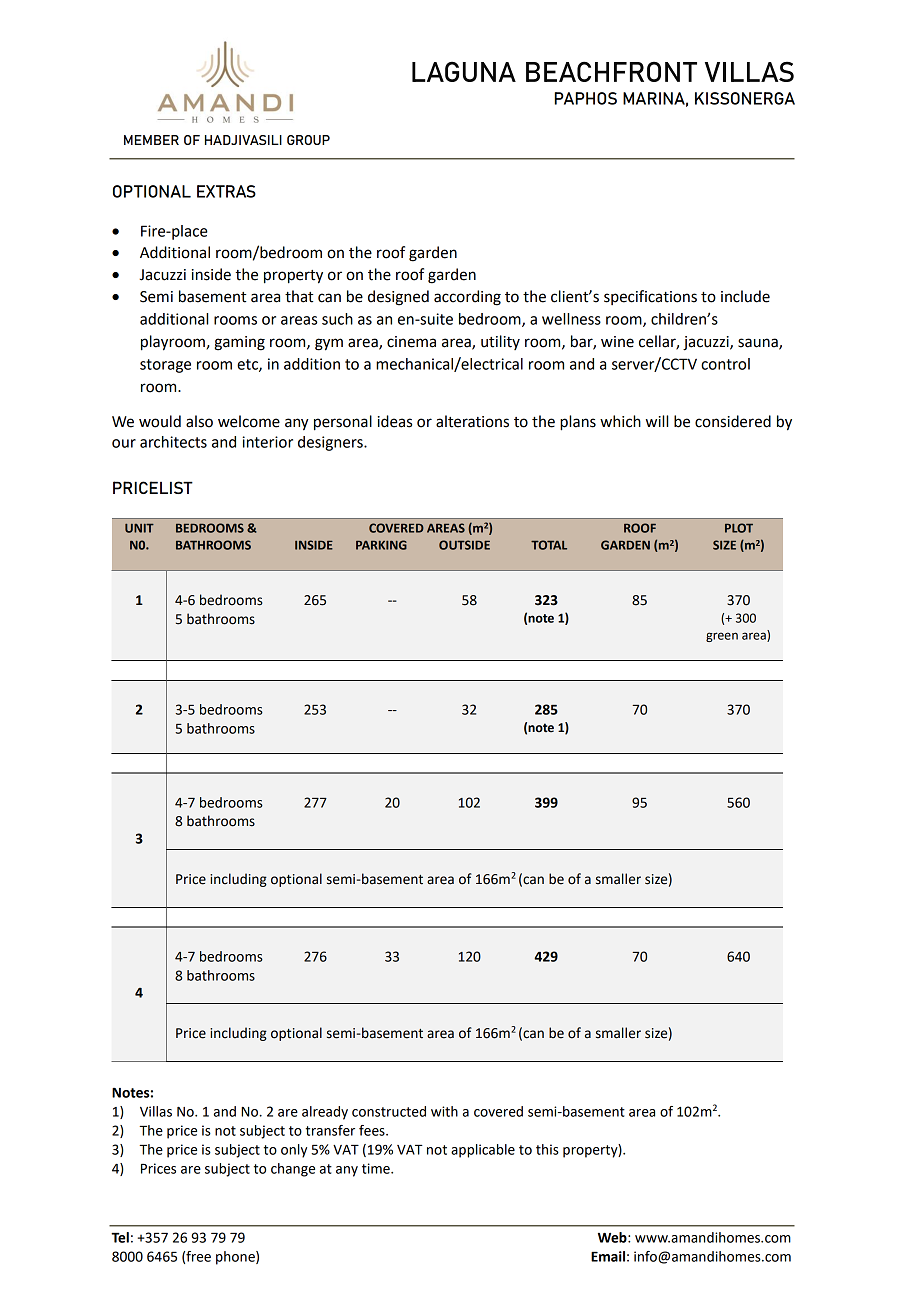 The image size is (924, 1308). Describe the element at coordinates (483, 1151) in the document. I see `applicable` at that location.
